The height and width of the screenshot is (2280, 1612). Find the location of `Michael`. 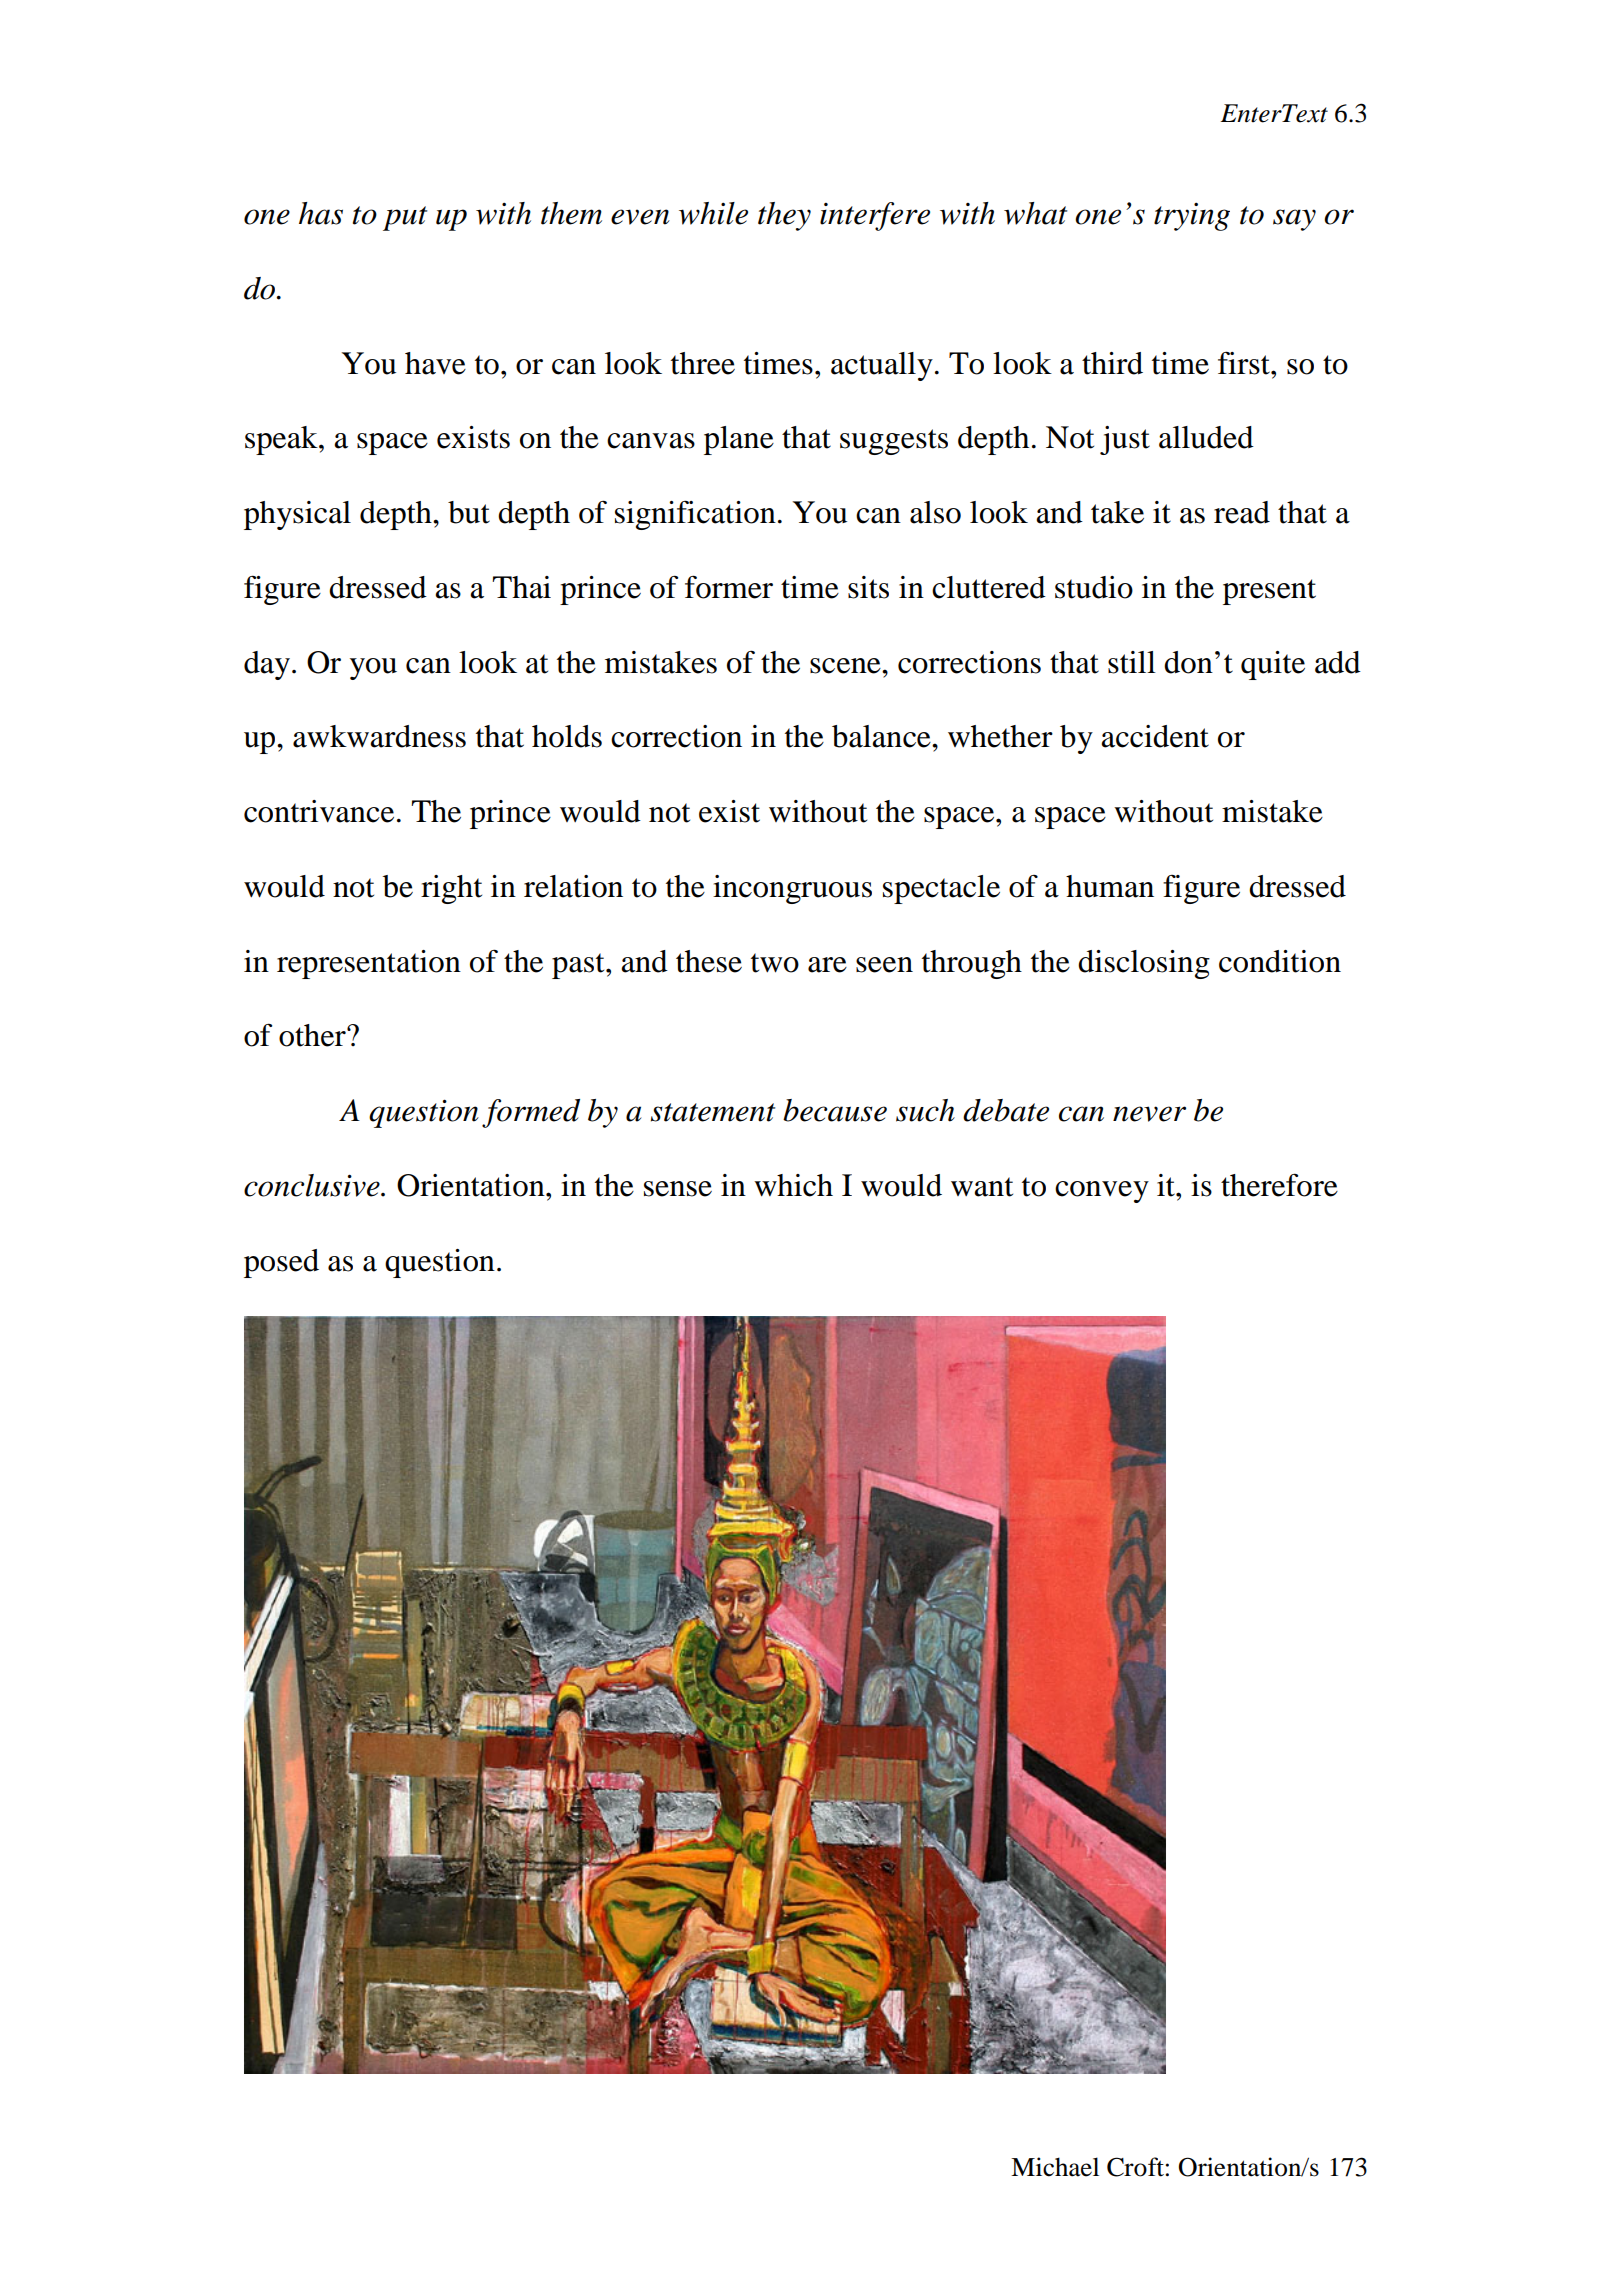

Michael is located at coordinates (1055, 2167).
